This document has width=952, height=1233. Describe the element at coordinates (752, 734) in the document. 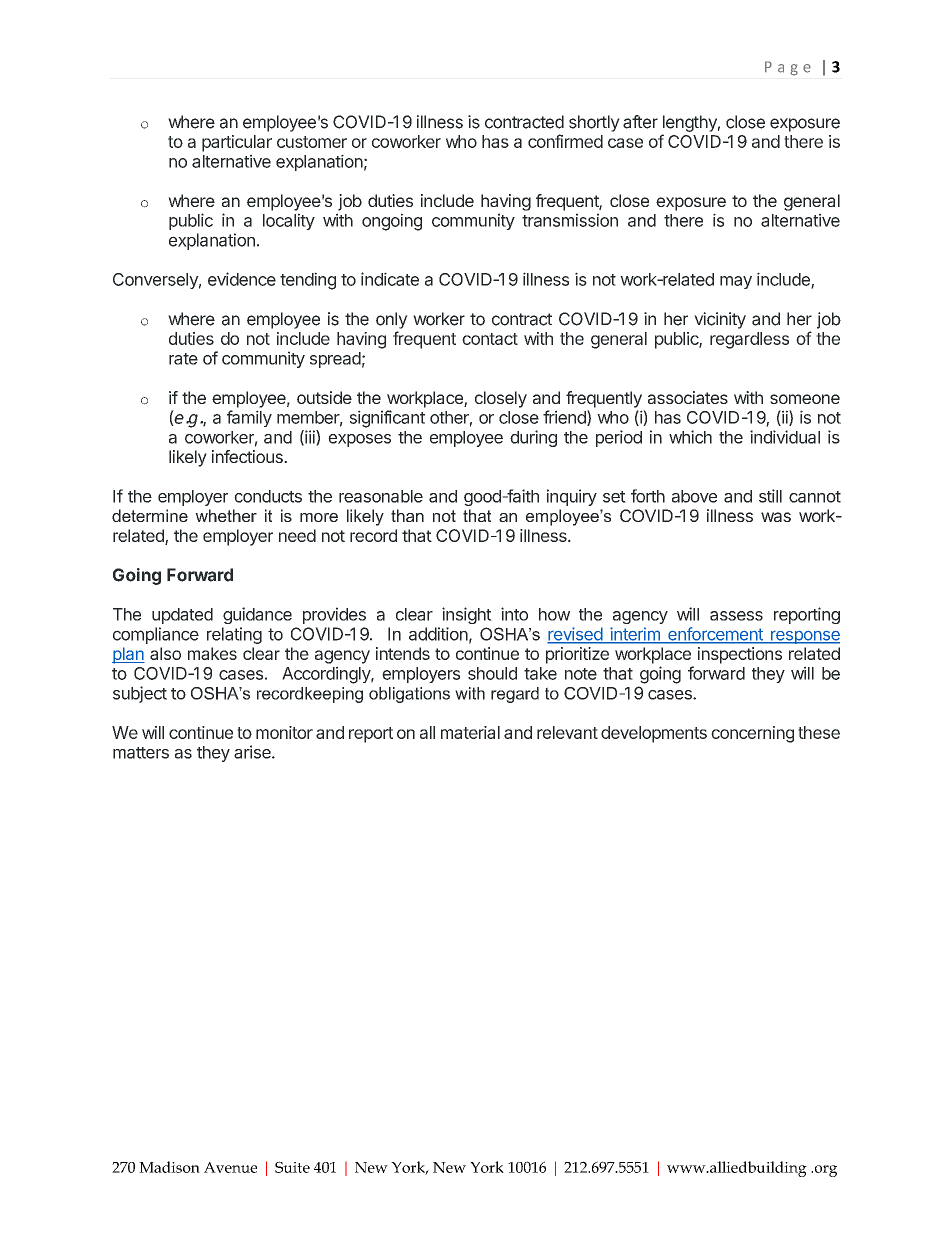

I see `concerning` at that location.
